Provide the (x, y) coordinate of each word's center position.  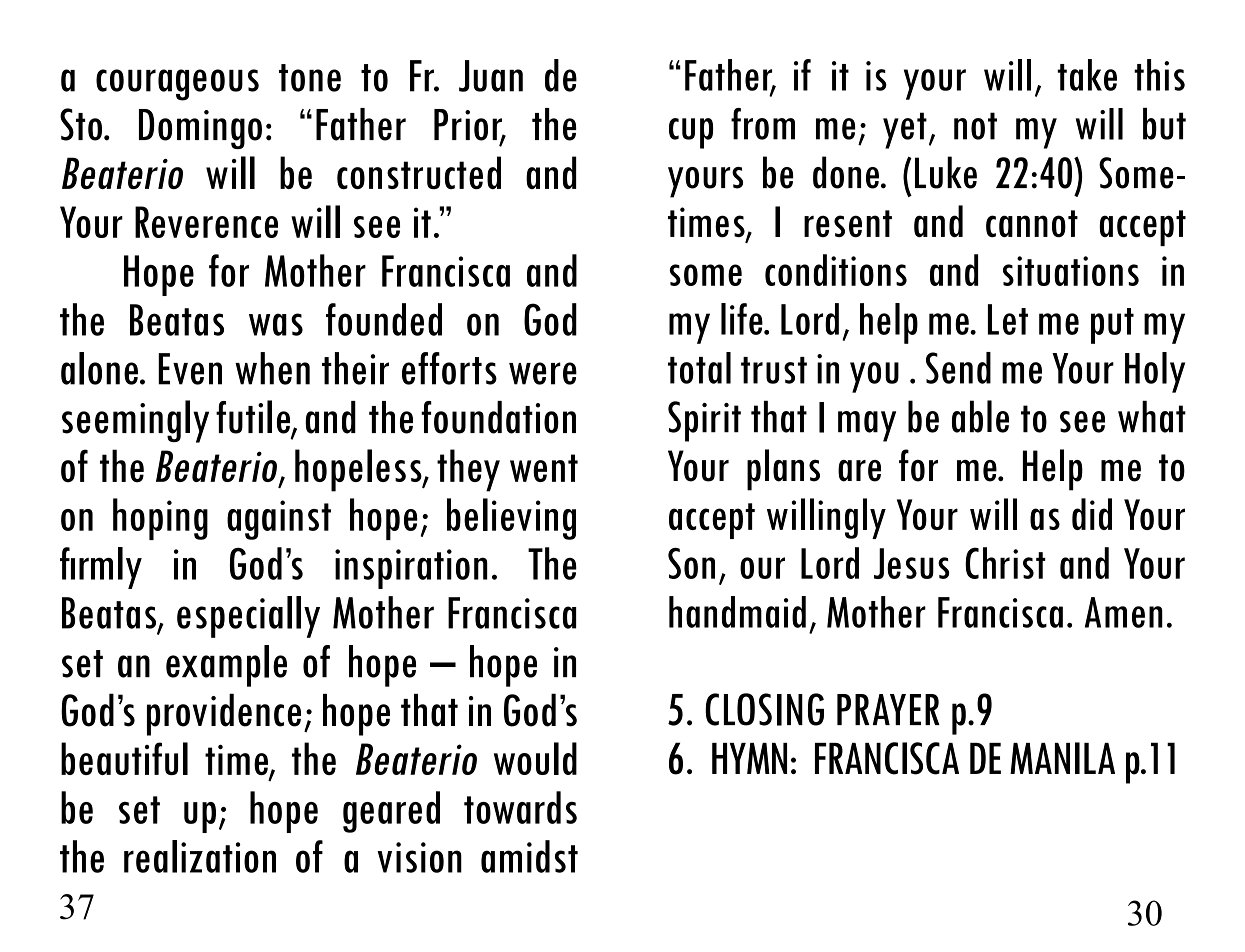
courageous (177, 85)
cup (691, 133)
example (226, 666)
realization (200, 856)
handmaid (737, 612)
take (1087, 75)
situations (1071, 271)
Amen (1124, 612)
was (276, 324)
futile (254, 418)
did (1092, 514)
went (544, 468)
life (743, 319)
